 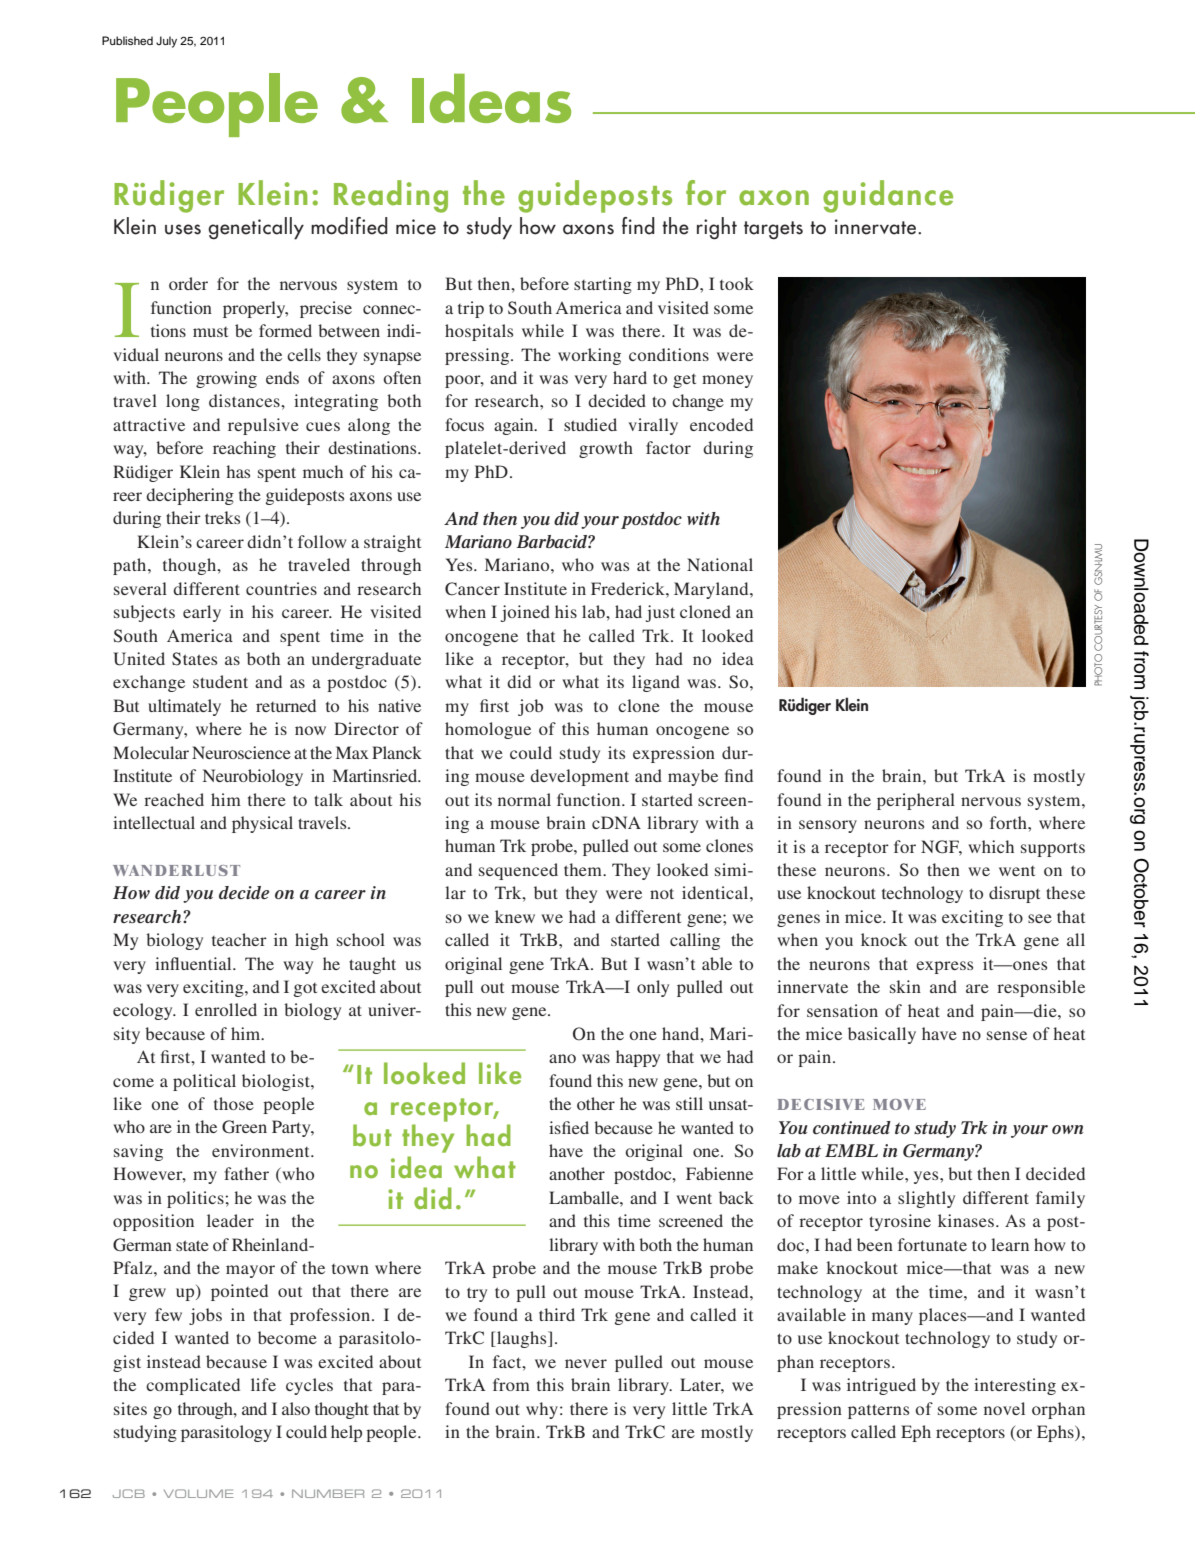 What do you see at coordinates (166, 42) in the screenshot?
I see `July` at bounding box center [166, 42].
